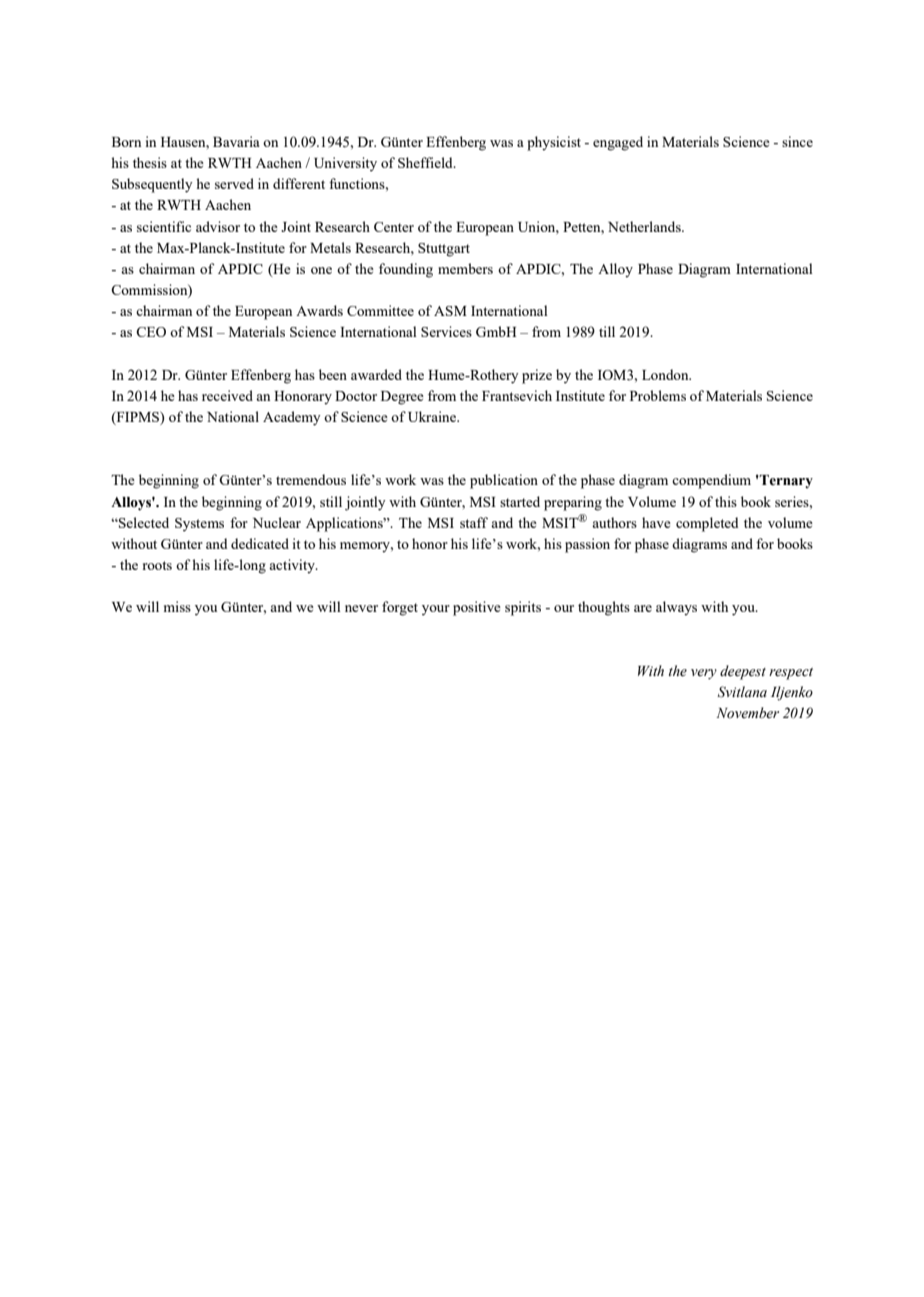  What do you see at coordinates (747, 713) in the screenshot?
I see `November` at bounding box center [747, 713].
